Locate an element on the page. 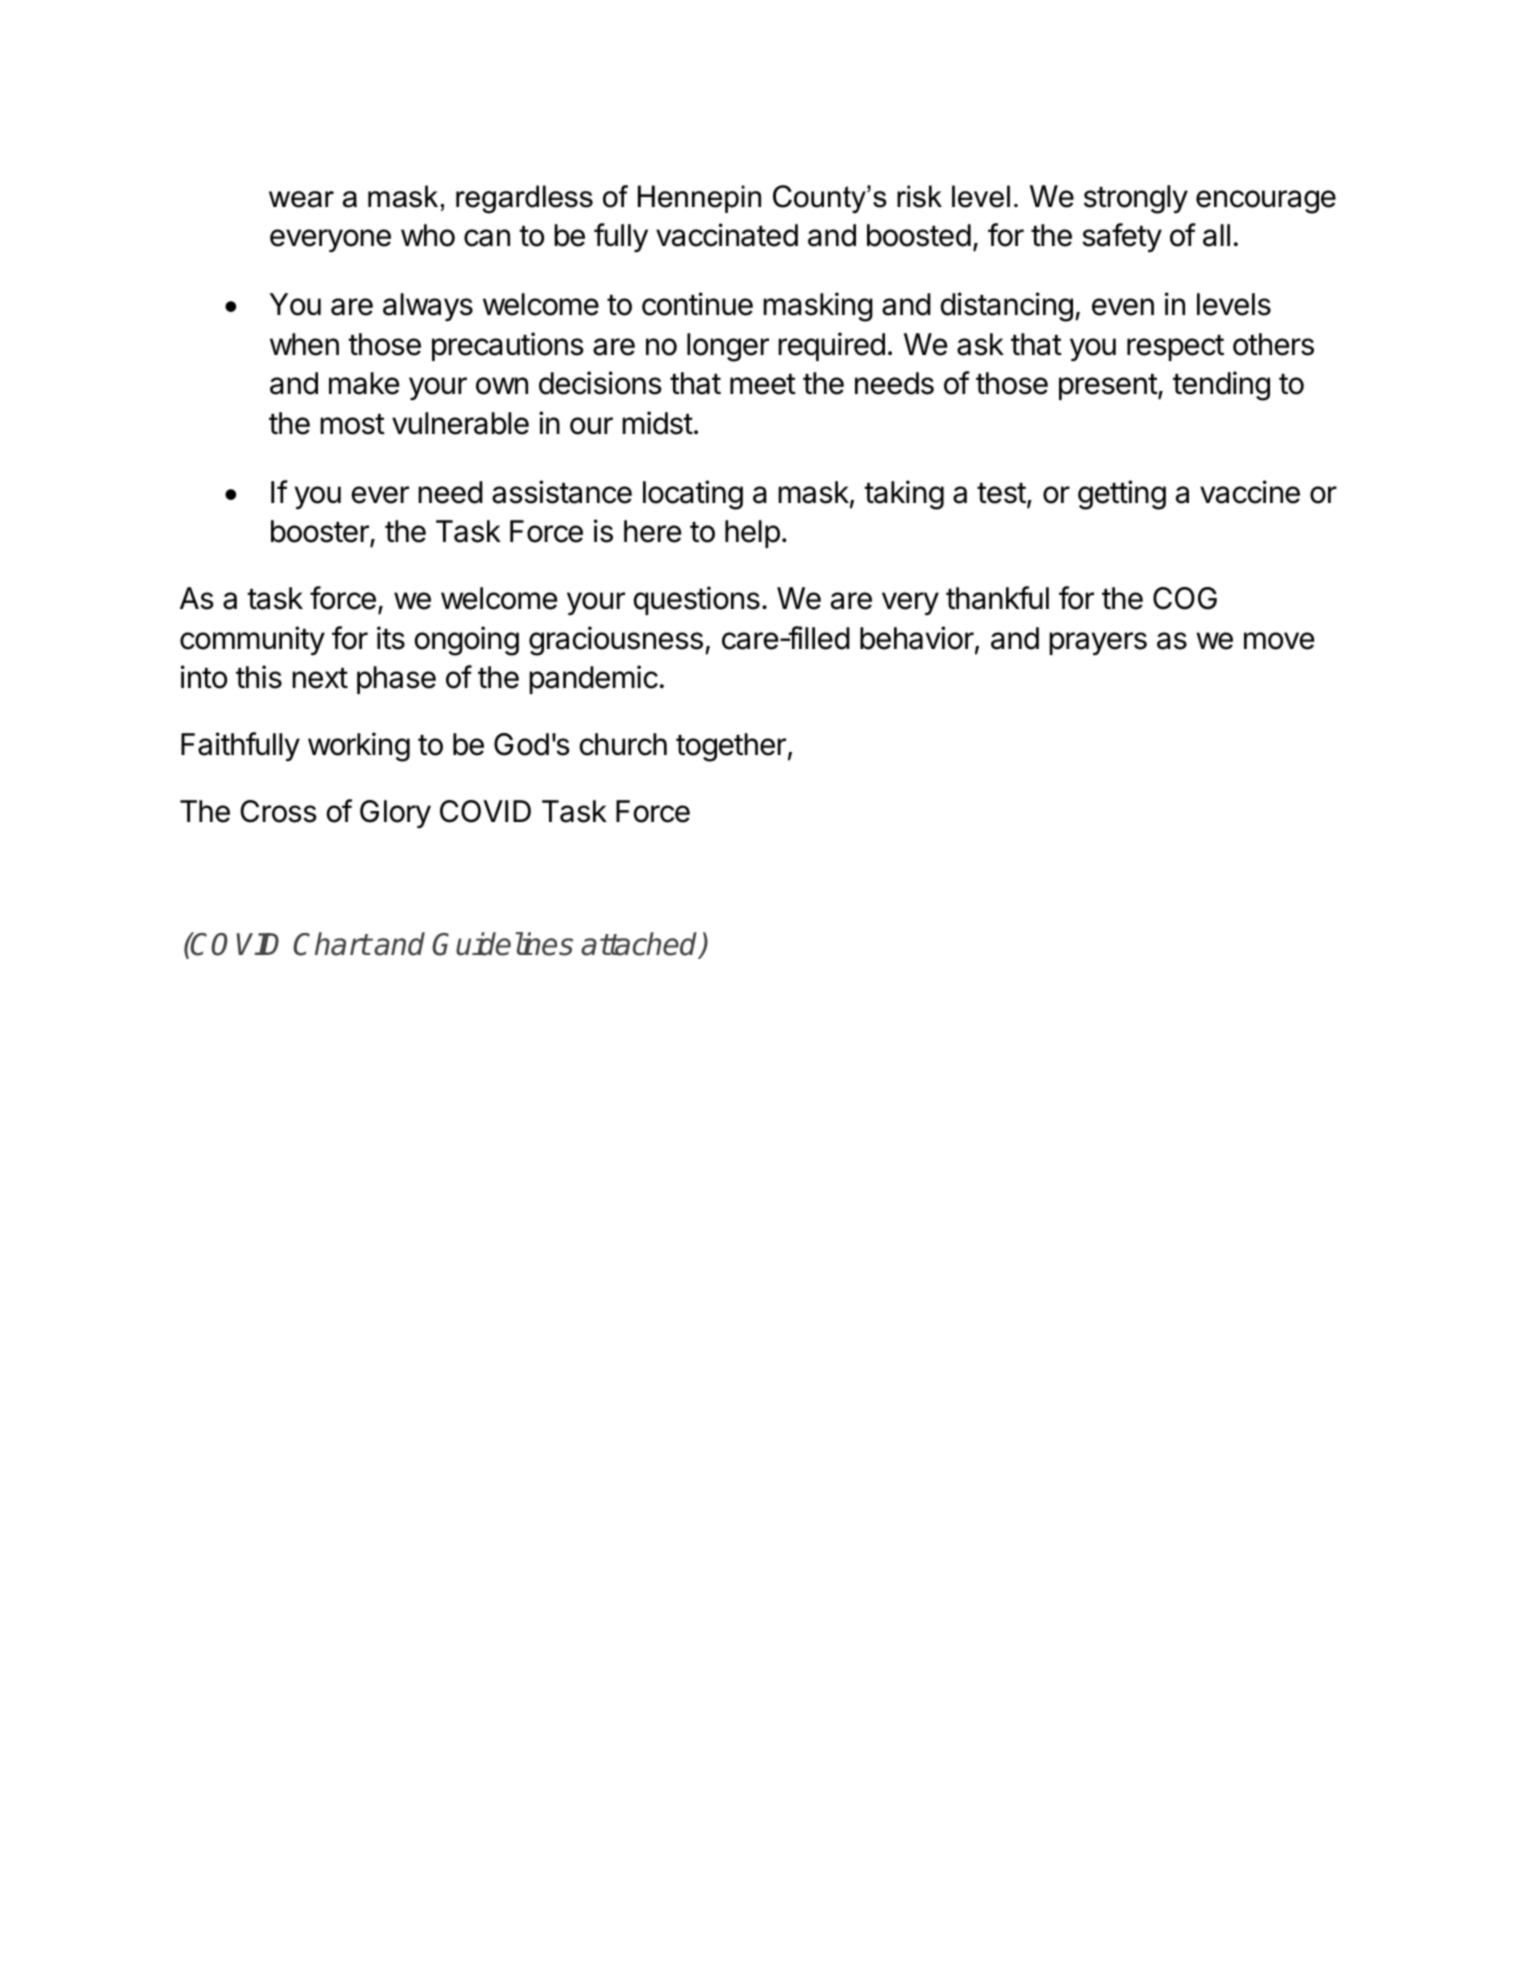  wear is located at coordinates (301, 199).
